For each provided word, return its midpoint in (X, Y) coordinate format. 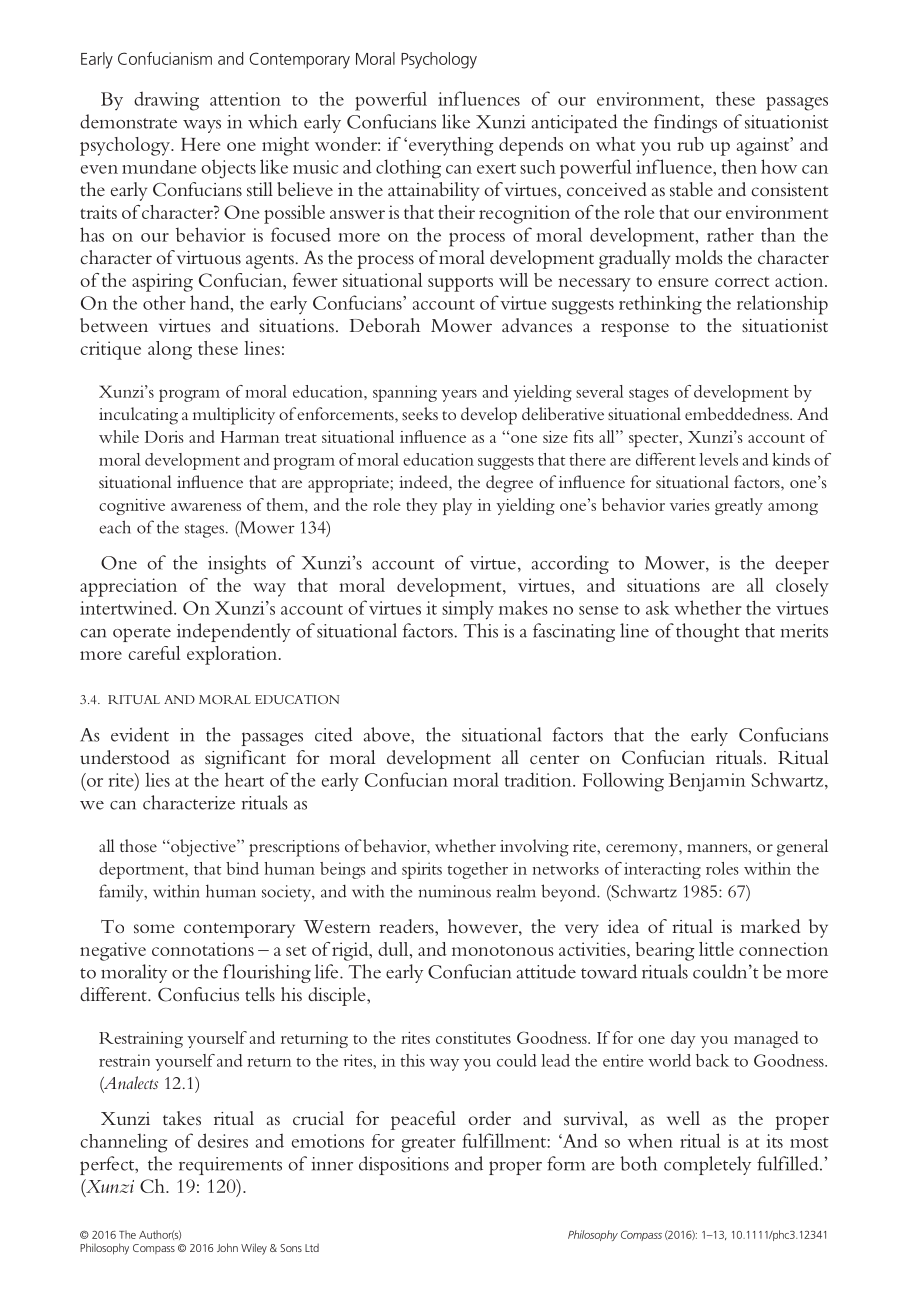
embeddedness (738, 413)
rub (690, 144)
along (170, 350)
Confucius (198, 994)
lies (157, 779)
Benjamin (707, 782)
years (459, 396)
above (388, 734)
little (716, 949)
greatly (739, 506)
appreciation (128, 587)
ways (202, 126)
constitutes (473, 1038)
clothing (408, 169)
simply (468, 610)
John (227, 1247)
